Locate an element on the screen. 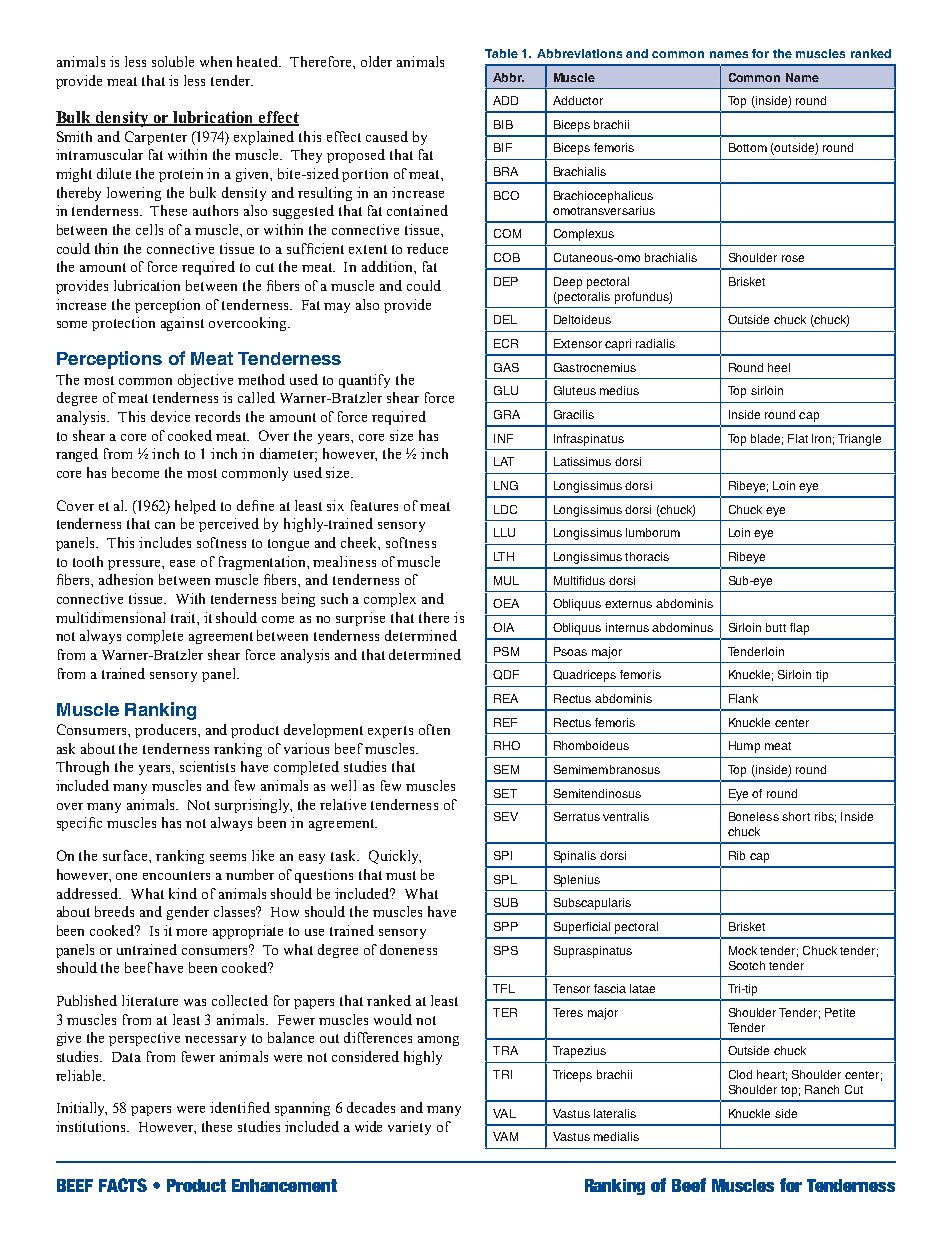 The height and width of the screenshot is (1233, 952). PSM is located at coordinates (506, 651).
